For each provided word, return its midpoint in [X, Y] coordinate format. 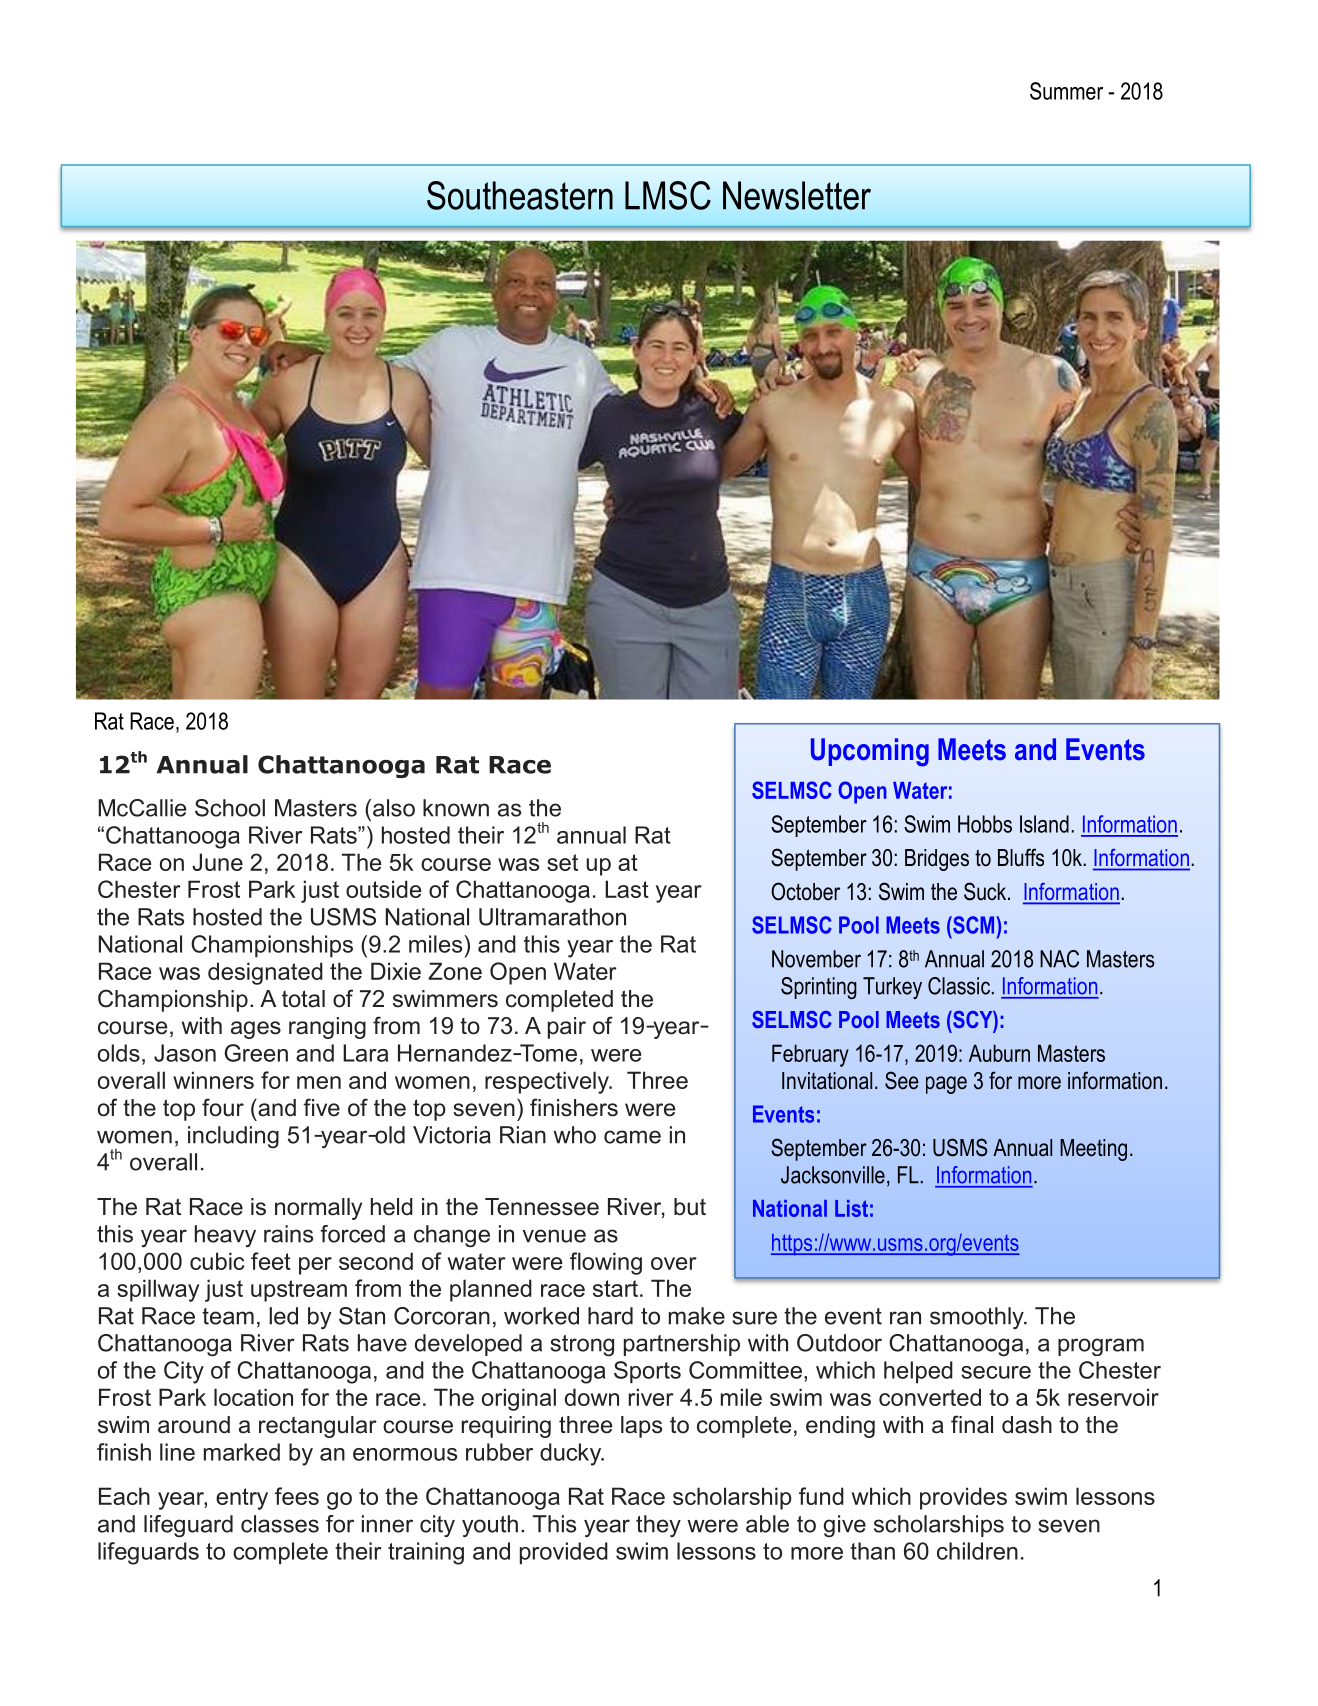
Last [627, 889]
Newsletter [797, 195]
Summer [1066, 91]
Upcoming [870, 752]
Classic [959, 986]
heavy [225, 1236]
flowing [606, 1263]
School [230, 808]
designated [265, 973]
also [394, 808]
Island [1044, 824]
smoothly [978, 1318]
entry [242, 1499]
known [456, 808]
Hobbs [985, 824]
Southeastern [520, 195]
